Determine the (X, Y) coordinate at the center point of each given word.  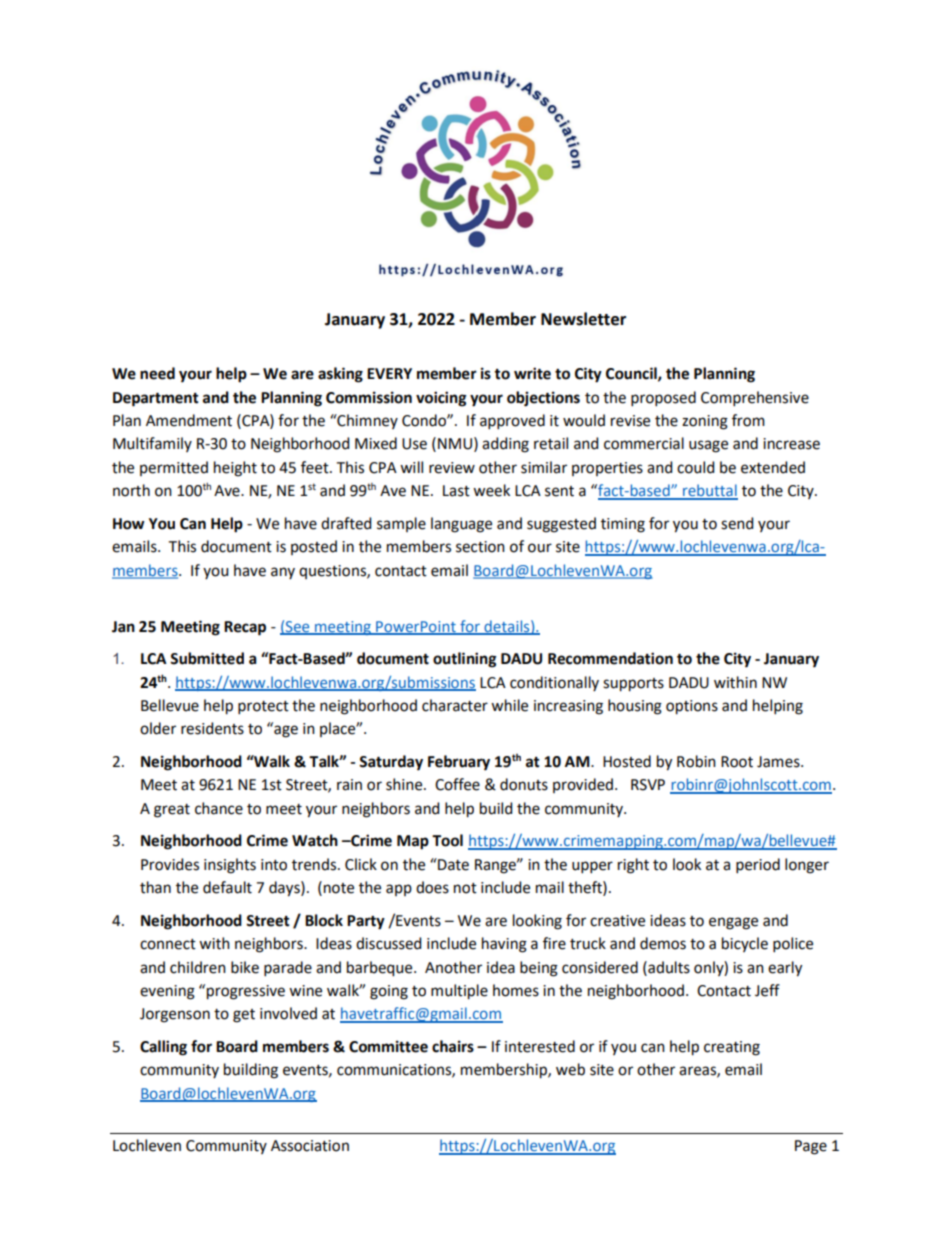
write (532, 373)
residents (212, 728)
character (455, 705)
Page (811, 1147)
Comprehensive (755, 398)
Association (310, 1146)
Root (737, 762)
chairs (453, 1046)
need (157, 373)
